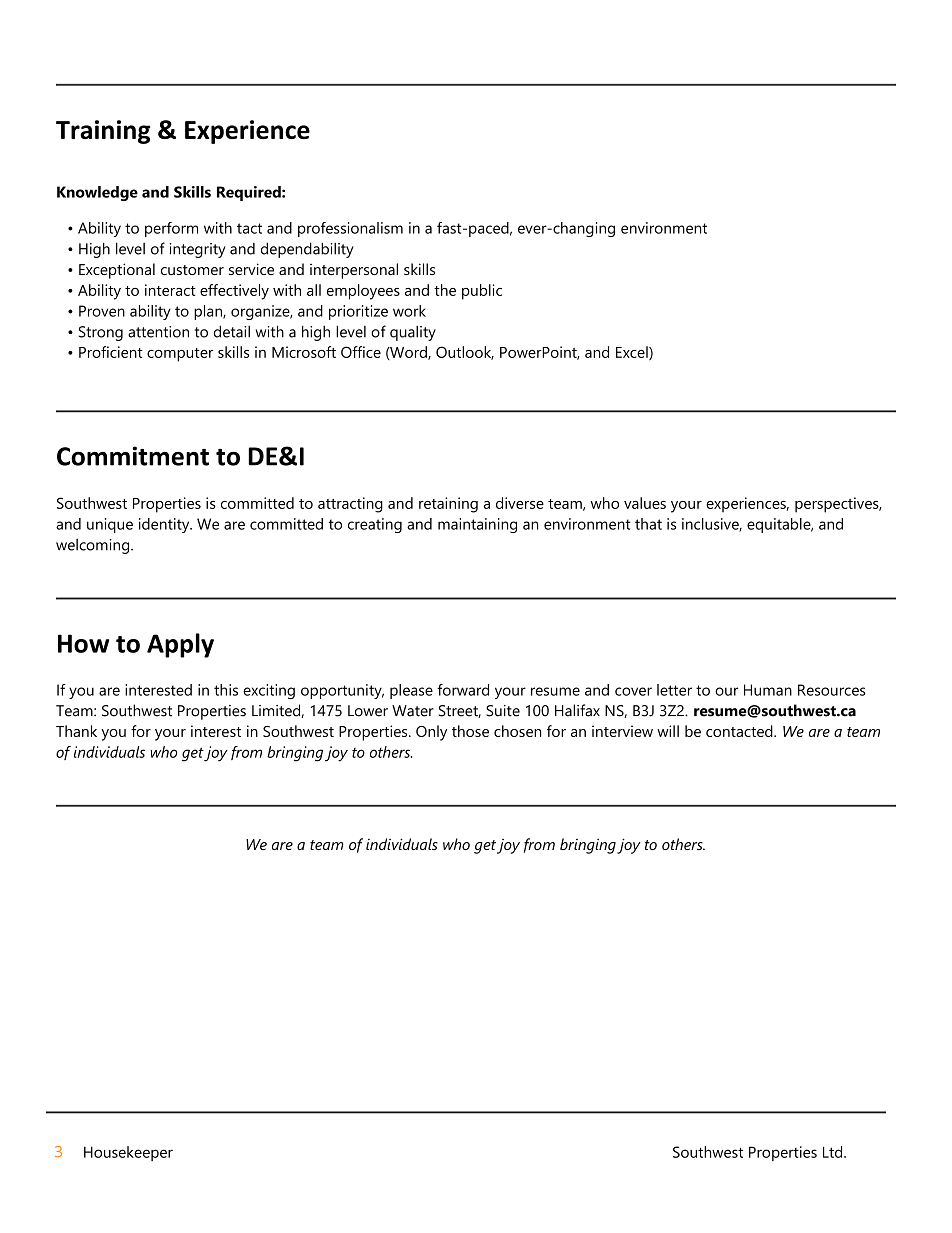  I want to click on values, so click(645, 503).
